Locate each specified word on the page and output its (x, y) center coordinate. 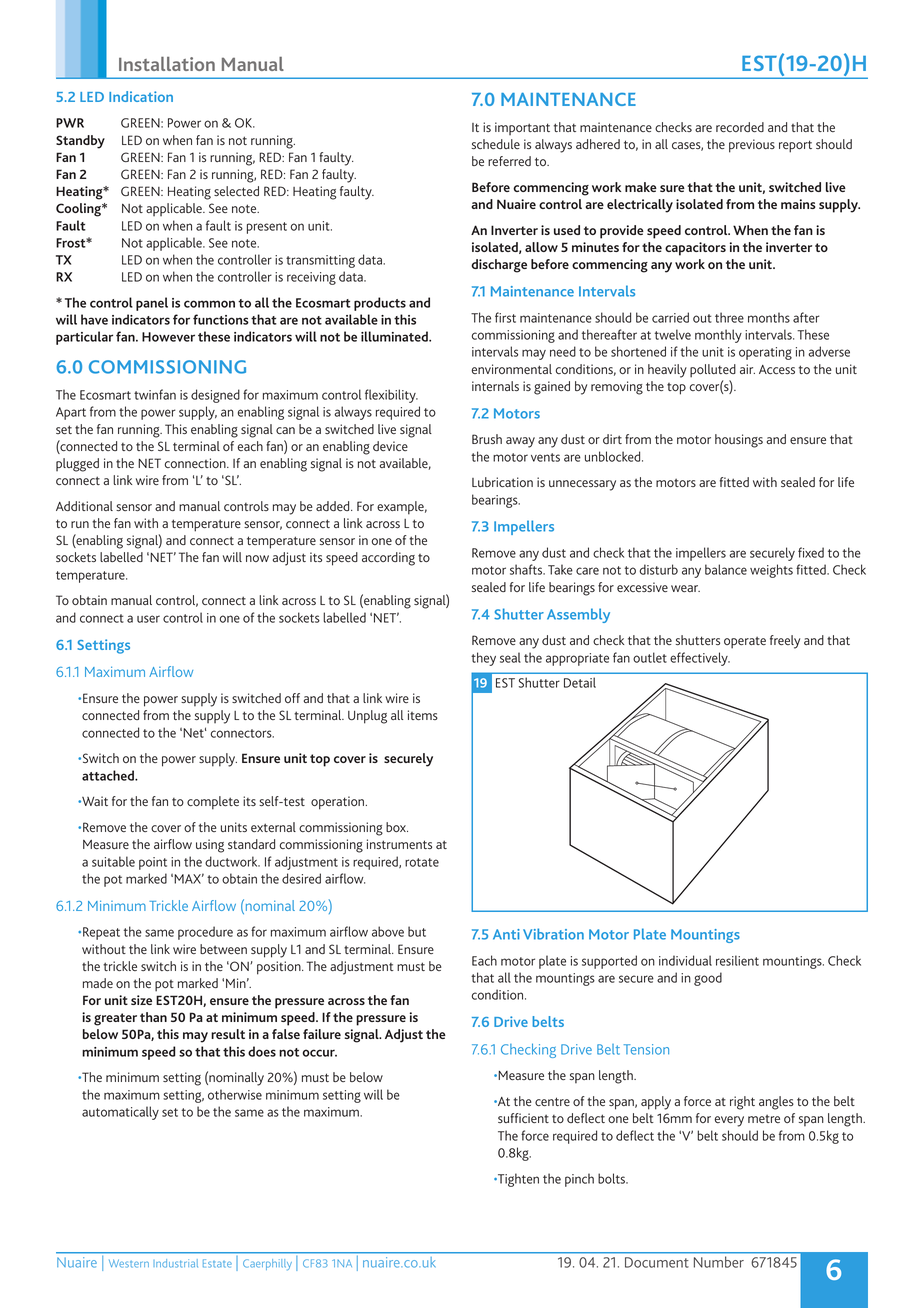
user (148, 619)
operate (745, 643)
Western (129, 1263)
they (483, 659)
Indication (141, 96)
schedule (496, 144)
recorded (740, 127)
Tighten (517, 1180)
